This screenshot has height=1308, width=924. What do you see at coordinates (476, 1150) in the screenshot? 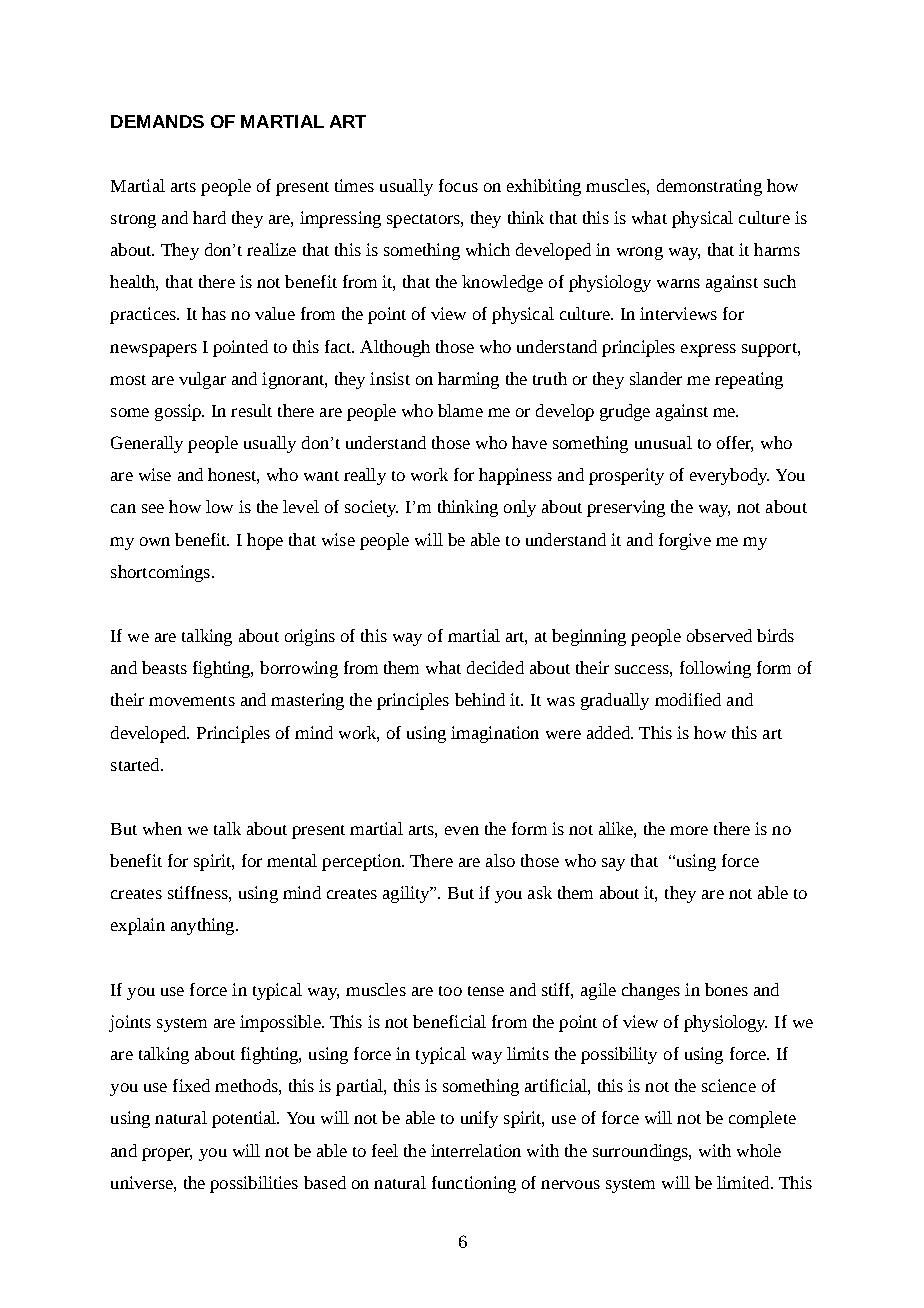
I see `interrelation` at bounding box center [476, 1150].
